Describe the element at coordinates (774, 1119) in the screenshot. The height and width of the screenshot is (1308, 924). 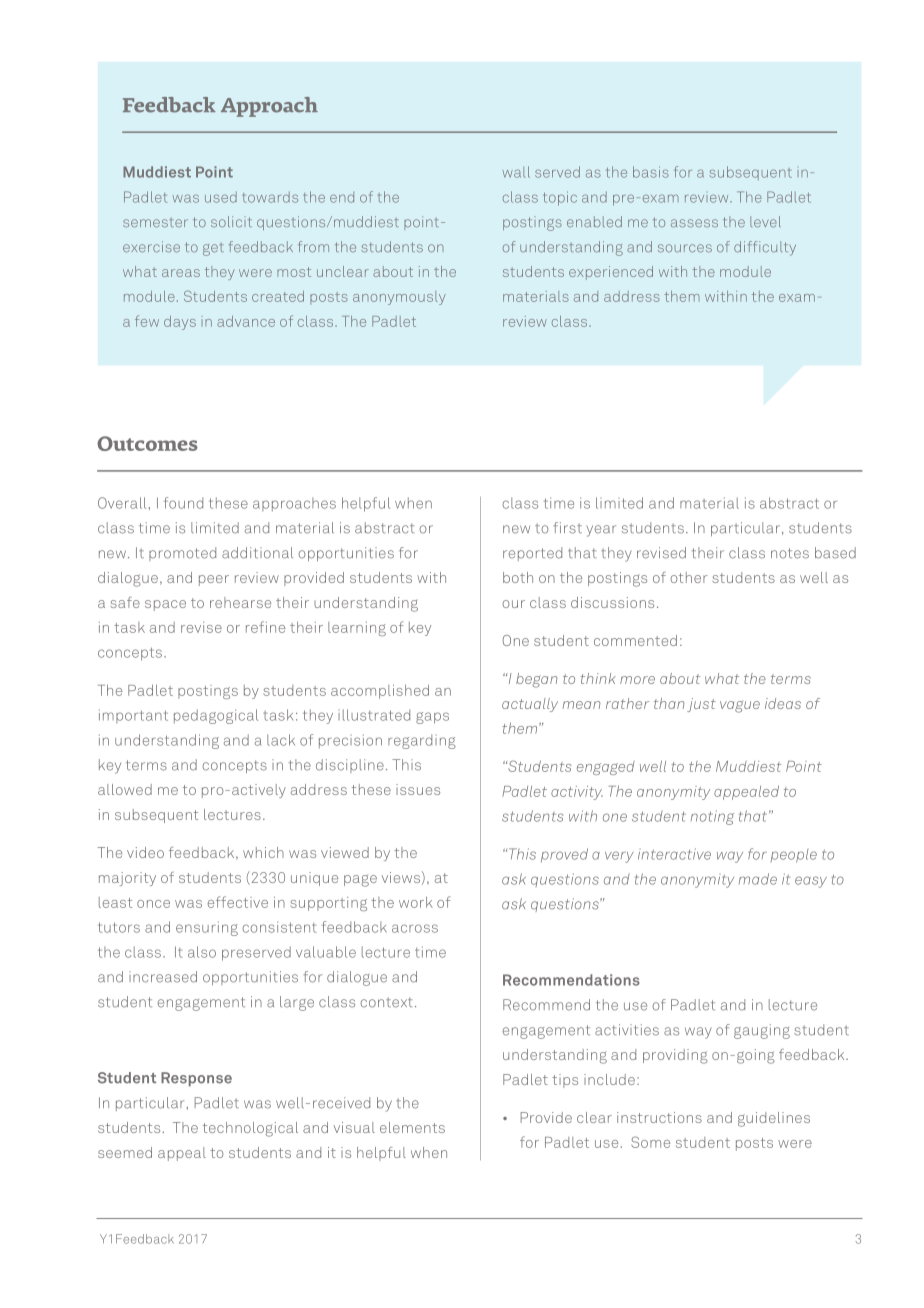
I see `guidelines` at that location.
